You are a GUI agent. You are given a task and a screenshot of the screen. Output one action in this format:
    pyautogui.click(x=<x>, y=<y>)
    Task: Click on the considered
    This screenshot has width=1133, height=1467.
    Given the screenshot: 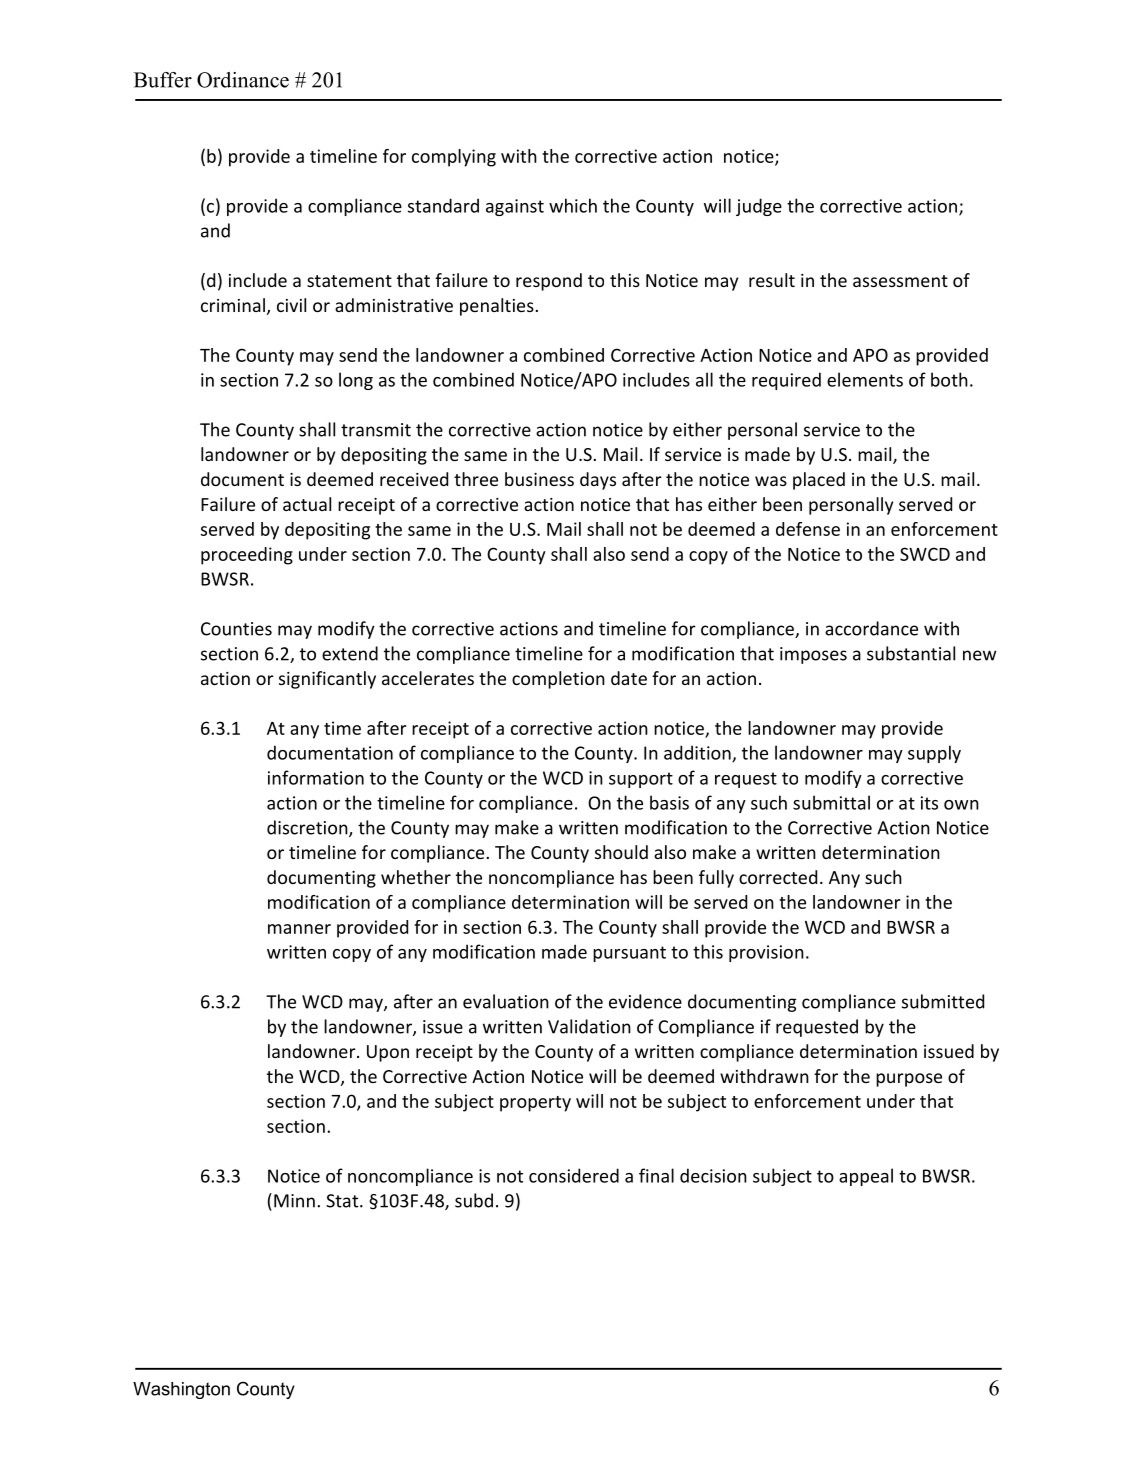 What is the action you would take?
    pyautogui.click(x=574, y=1175)
